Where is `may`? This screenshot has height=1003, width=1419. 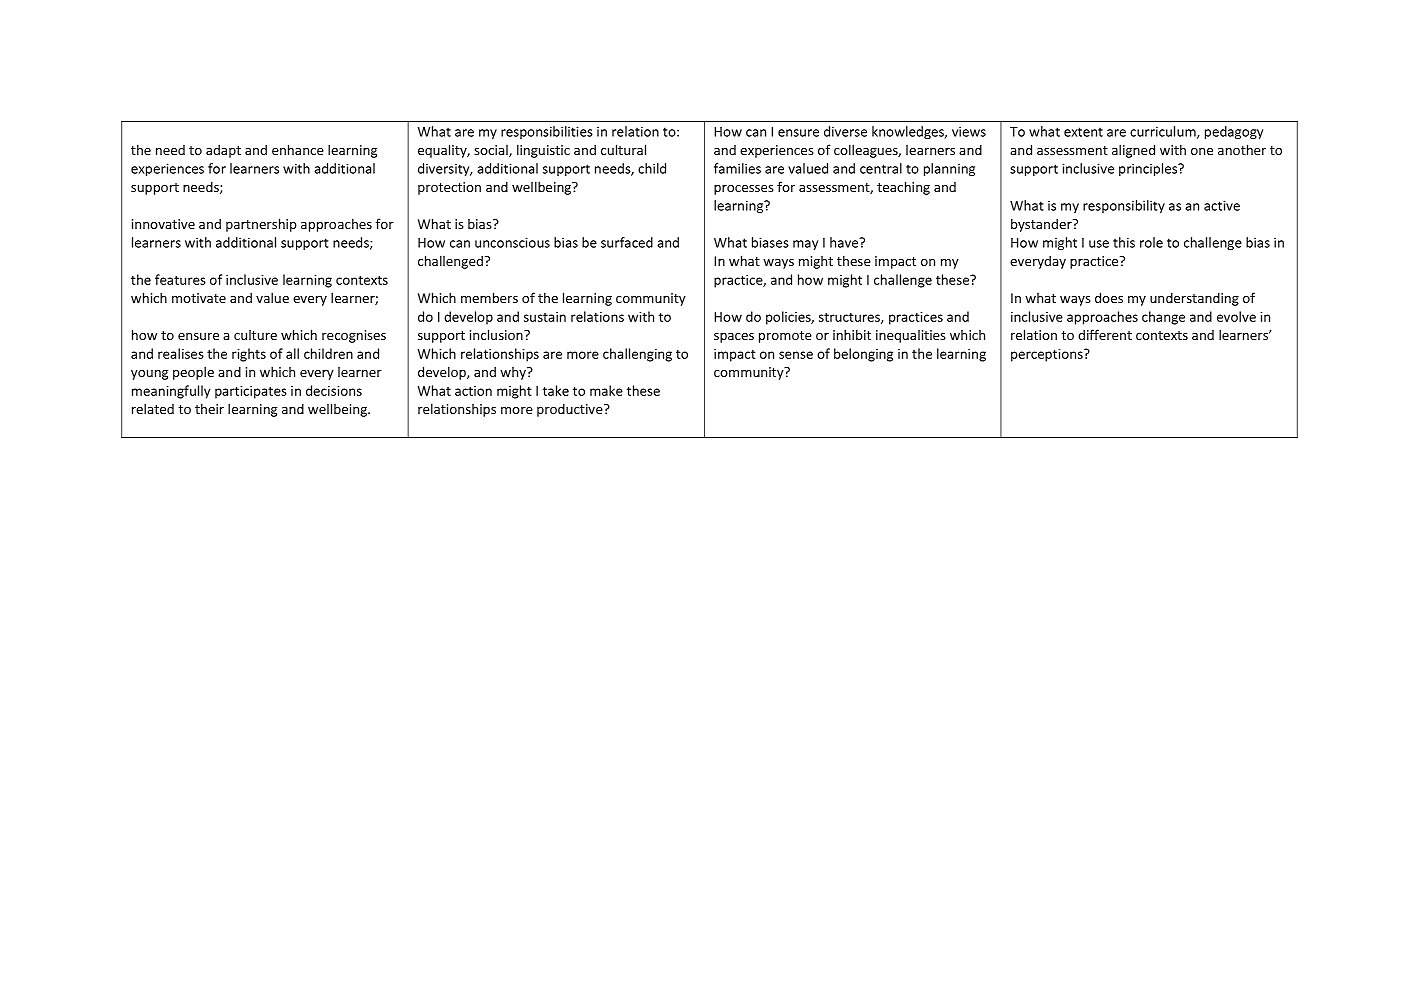 may is located at coordinates (805, 245).
